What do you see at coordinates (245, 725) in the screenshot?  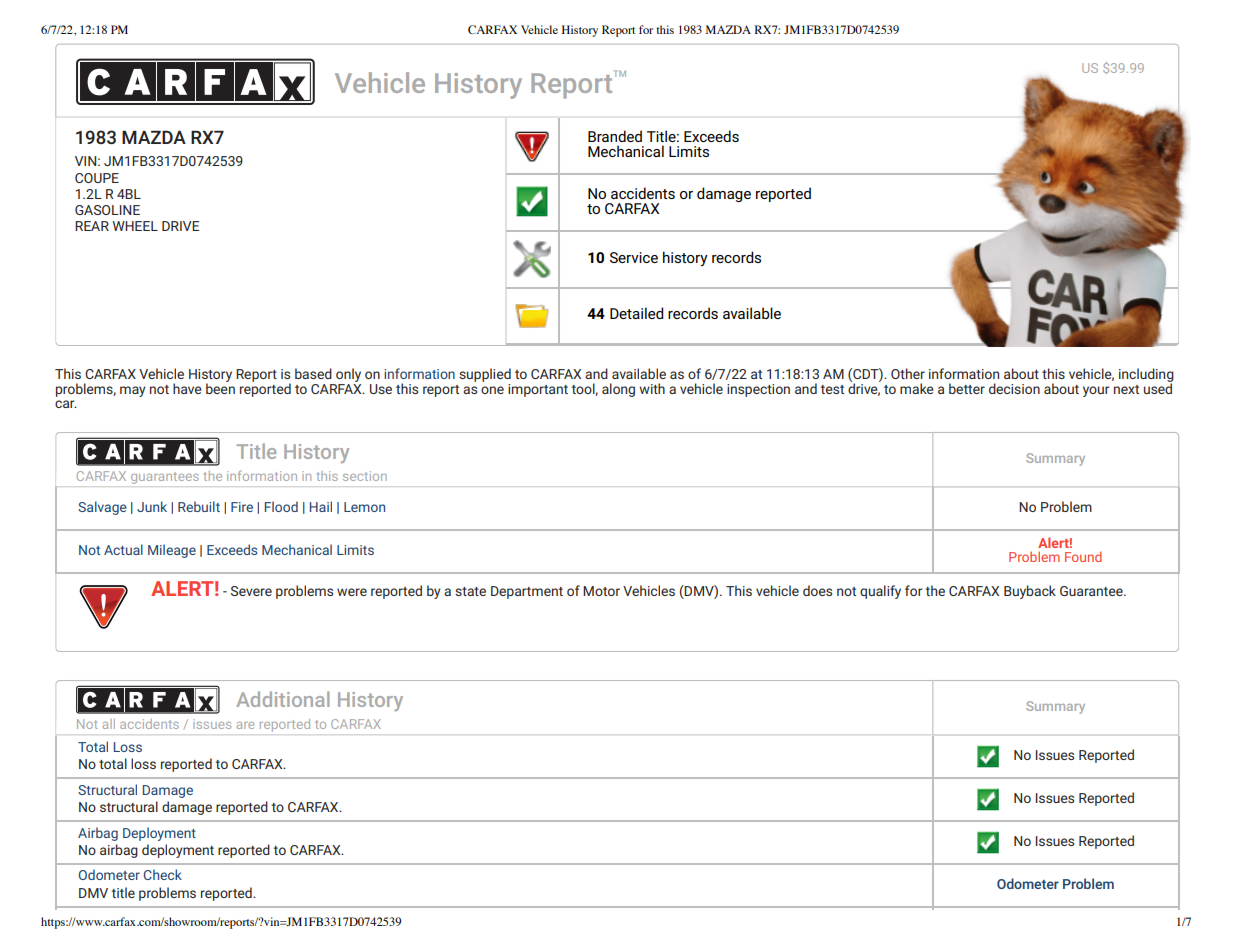 I see `are` at bounding box center [245, 725].
